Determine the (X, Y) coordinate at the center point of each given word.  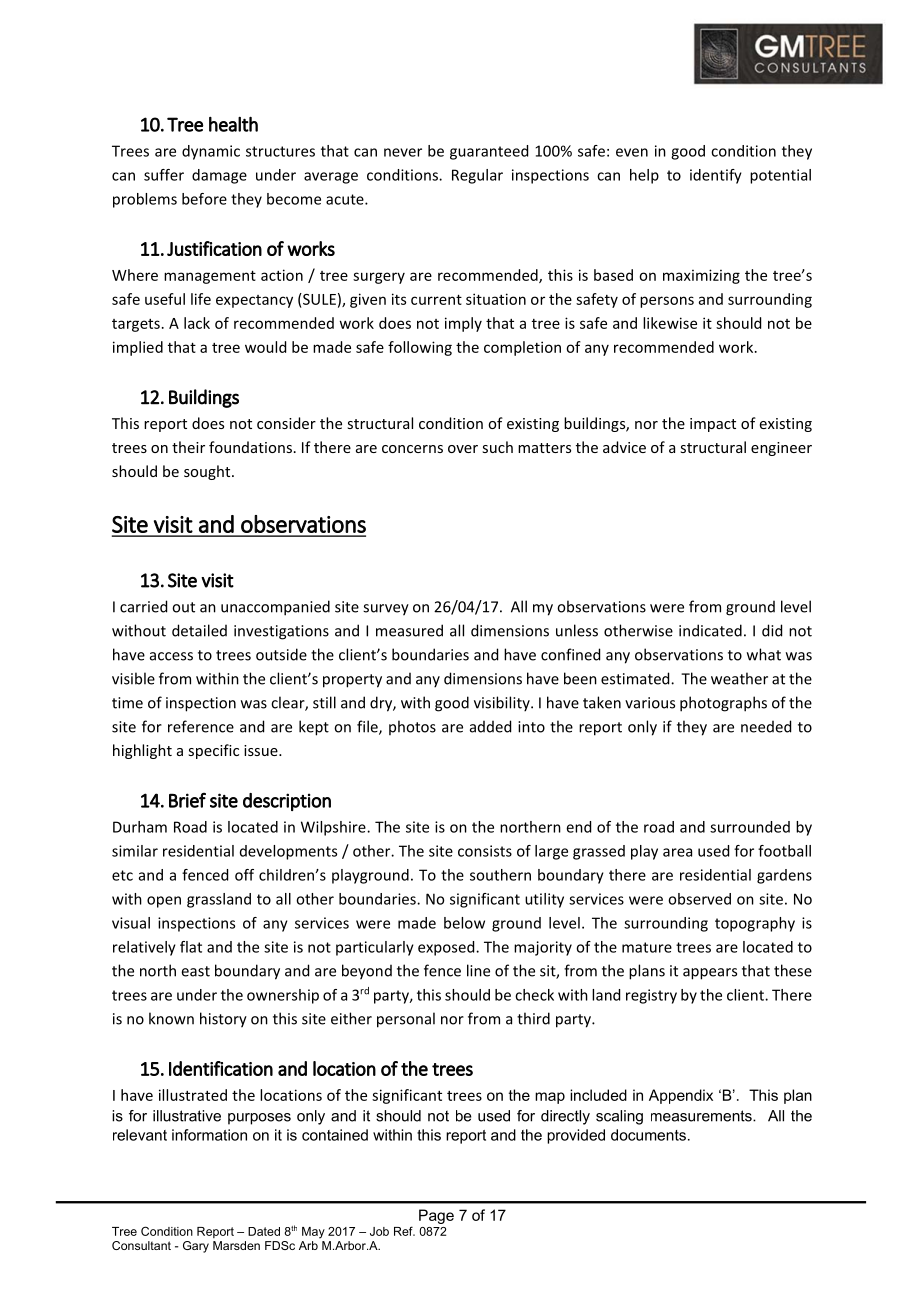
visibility (503, 704)
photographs (723, 704)
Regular (477, 176)
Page (436, 1216)
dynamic (211, 152)
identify (716, 176)
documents (648, 1135)
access (171, 656)
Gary (196, 1247)
